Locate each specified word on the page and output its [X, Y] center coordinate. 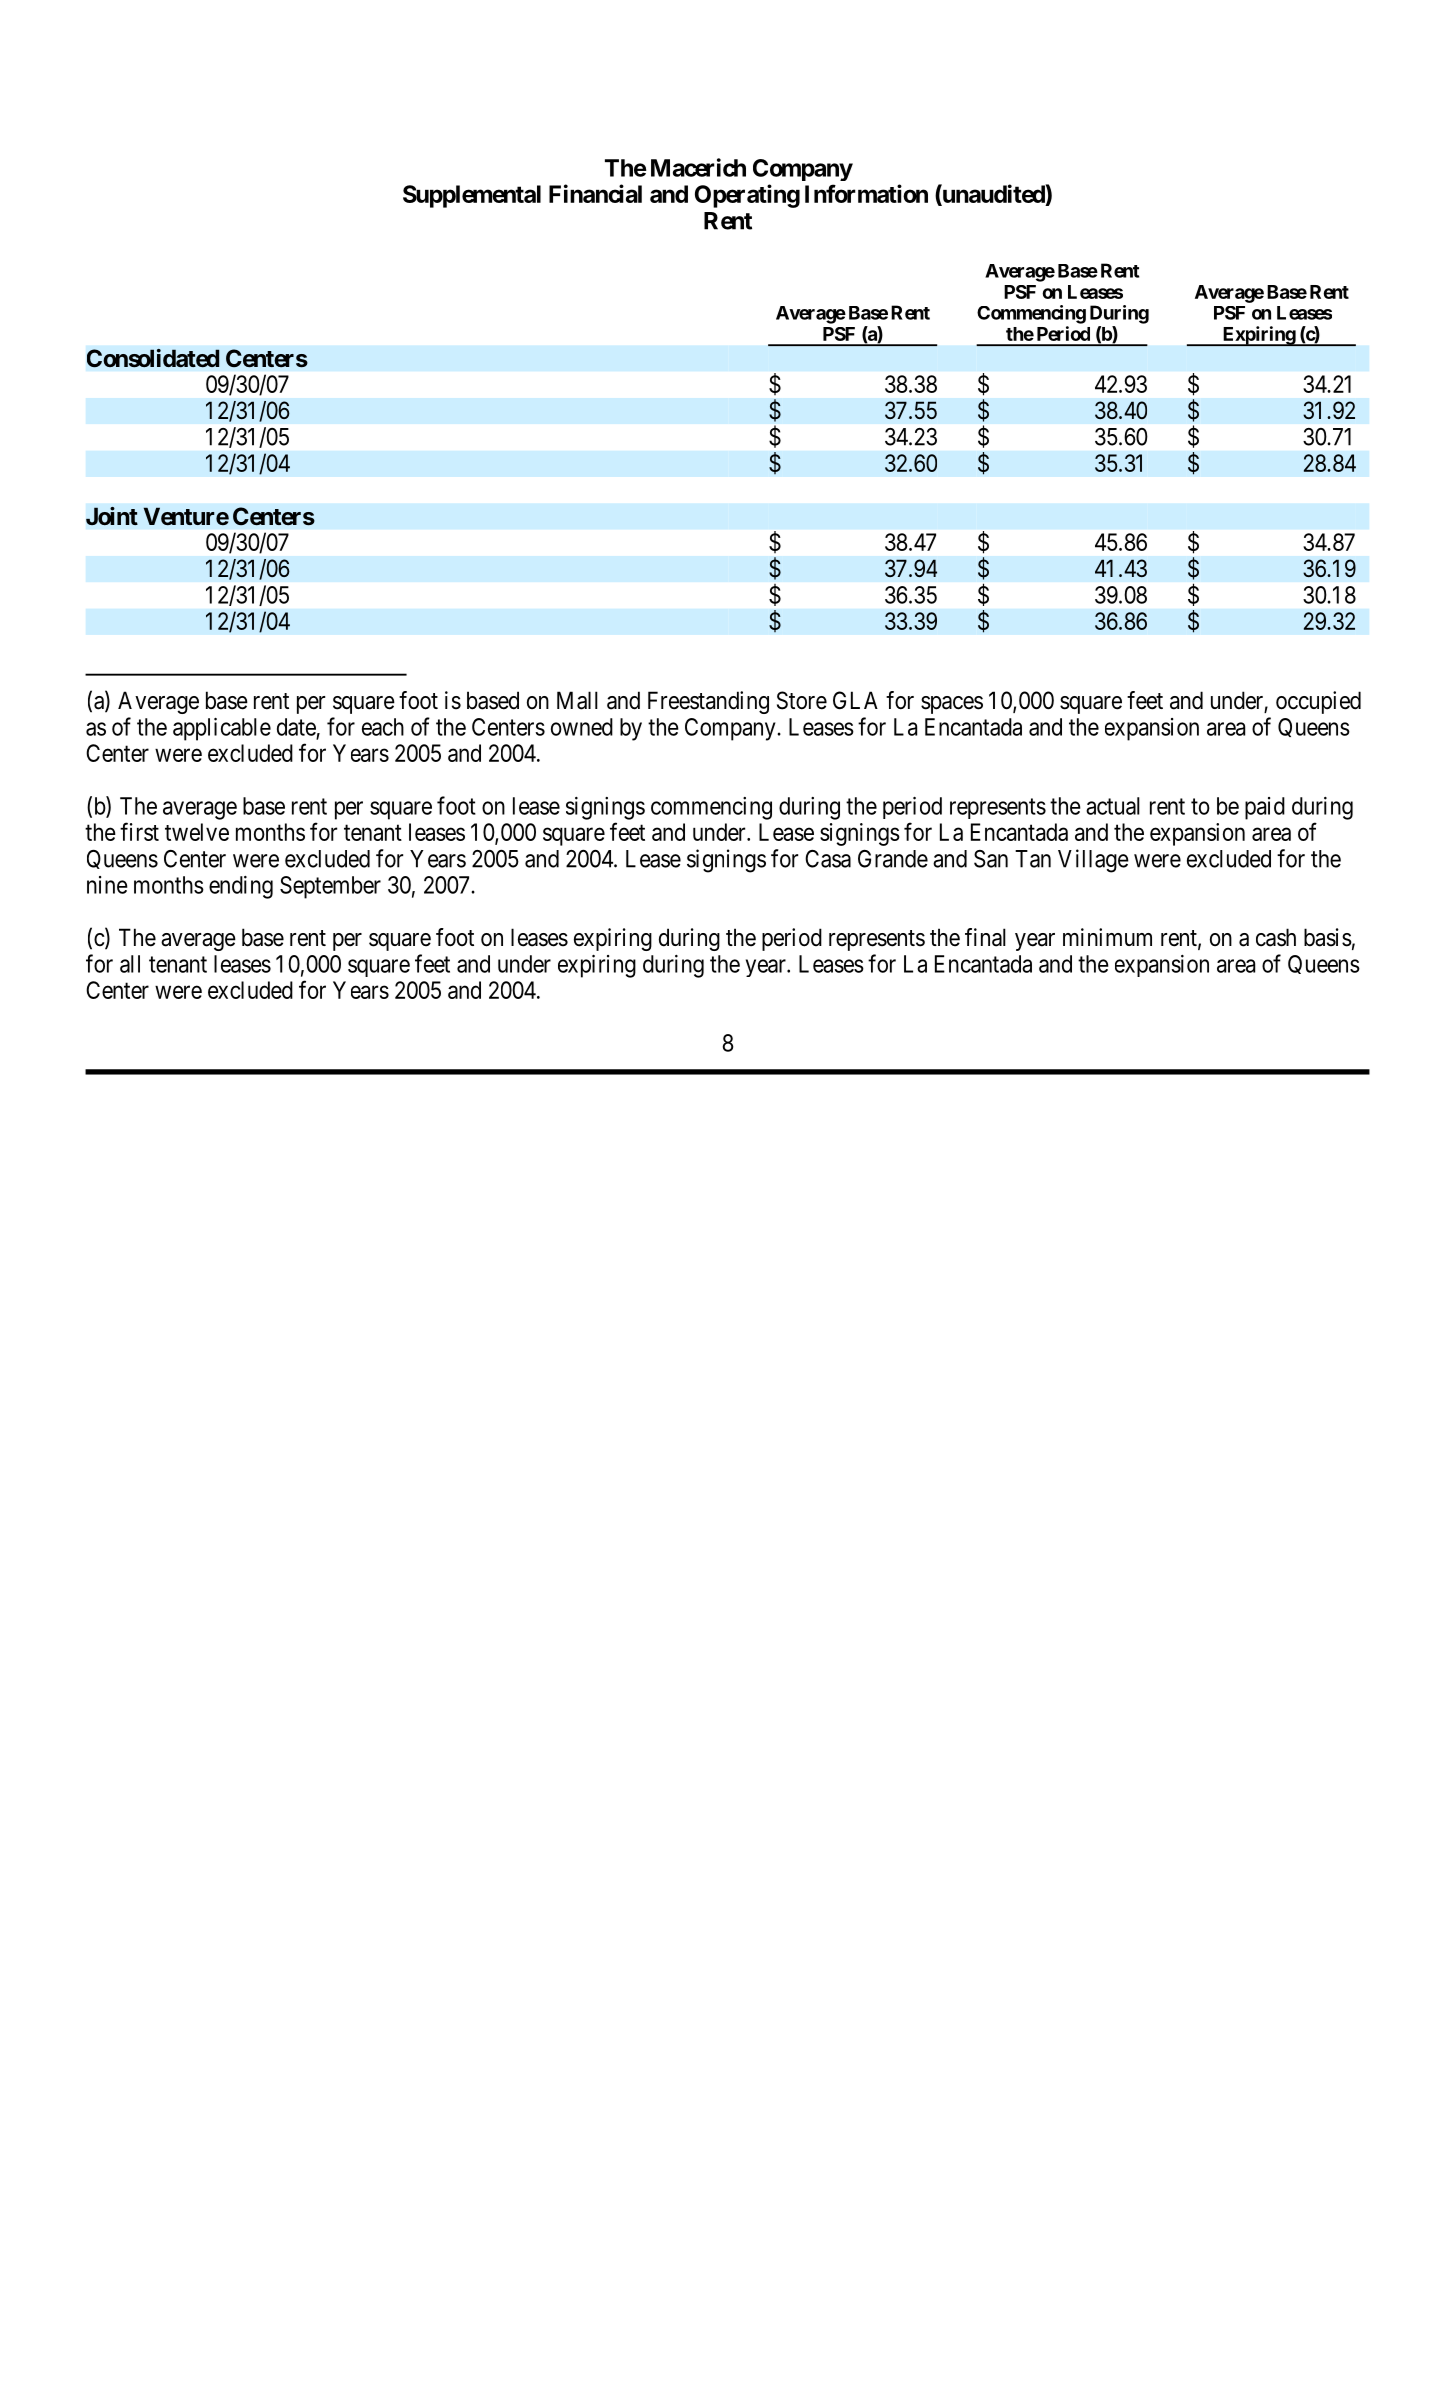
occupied [1318, 702]
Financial [595, 193]
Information [866, 193]
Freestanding [708, 702]
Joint [112, 516]
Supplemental [472, 196]
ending [241, 887]
